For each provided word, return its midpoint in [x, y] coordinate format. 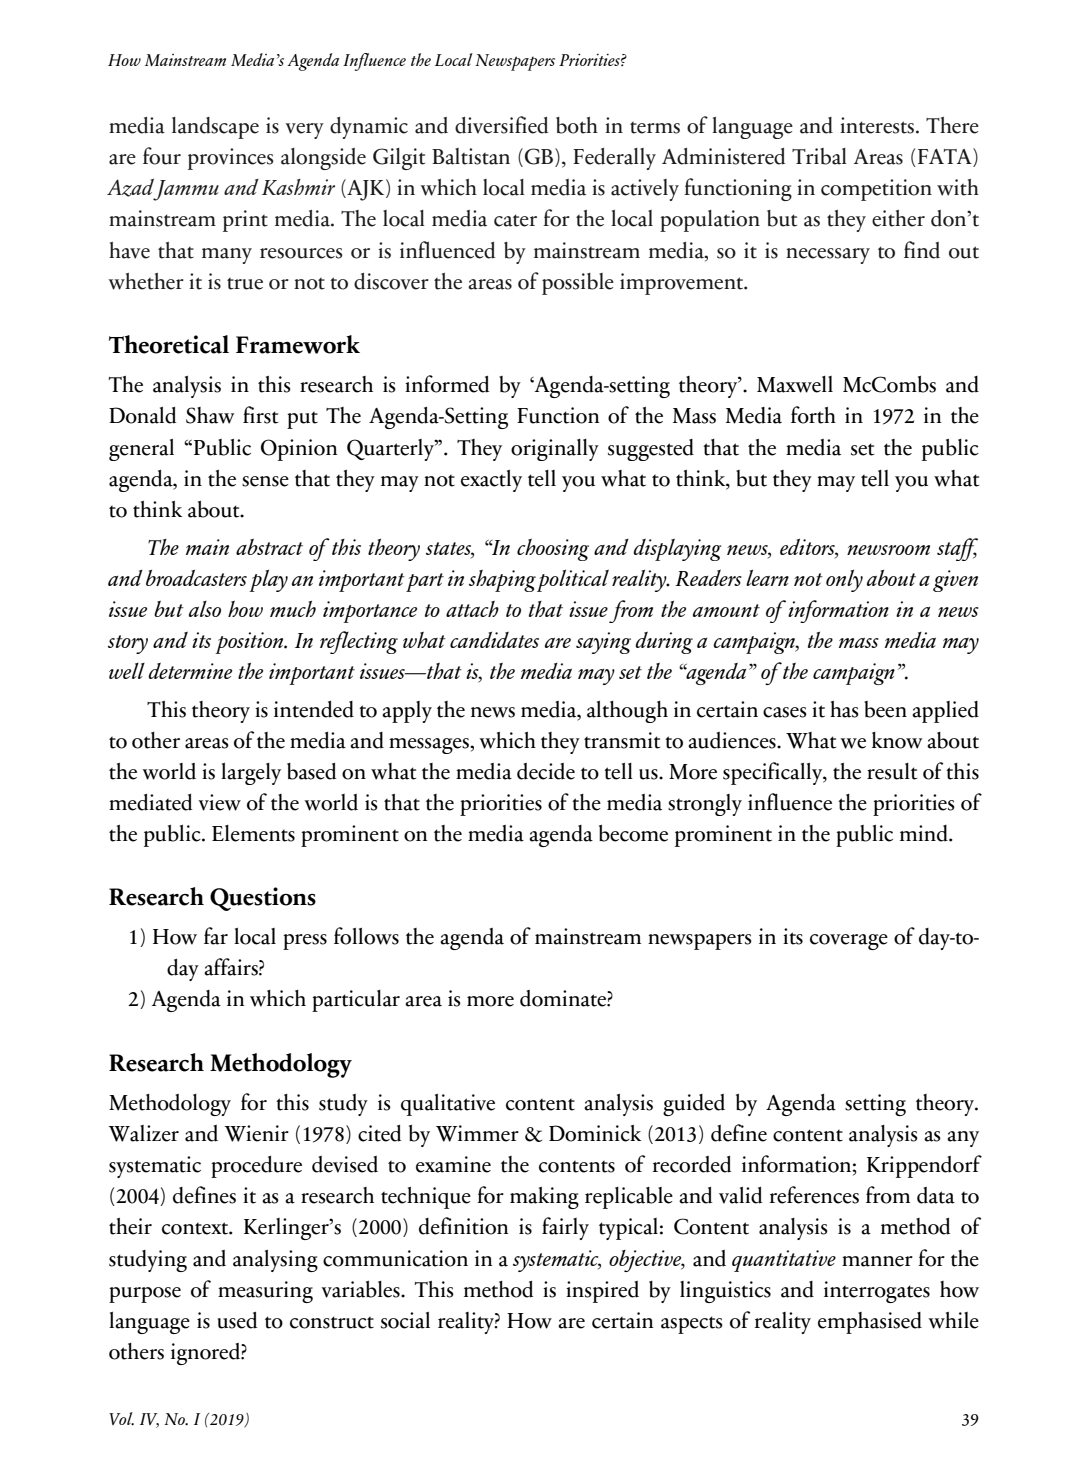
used [238, 1320]
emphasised [870, 1323]
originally [555, 450]
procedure [256, 1167]
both [577, 125]
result [892, 771]
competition [876, 190]
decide [546, 771]
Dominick [595, 1133]
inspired [602, 1292]
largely [251, 774]
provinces [231, 159]
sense [265, 481]
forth [813, 415]
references [814, 1195]
